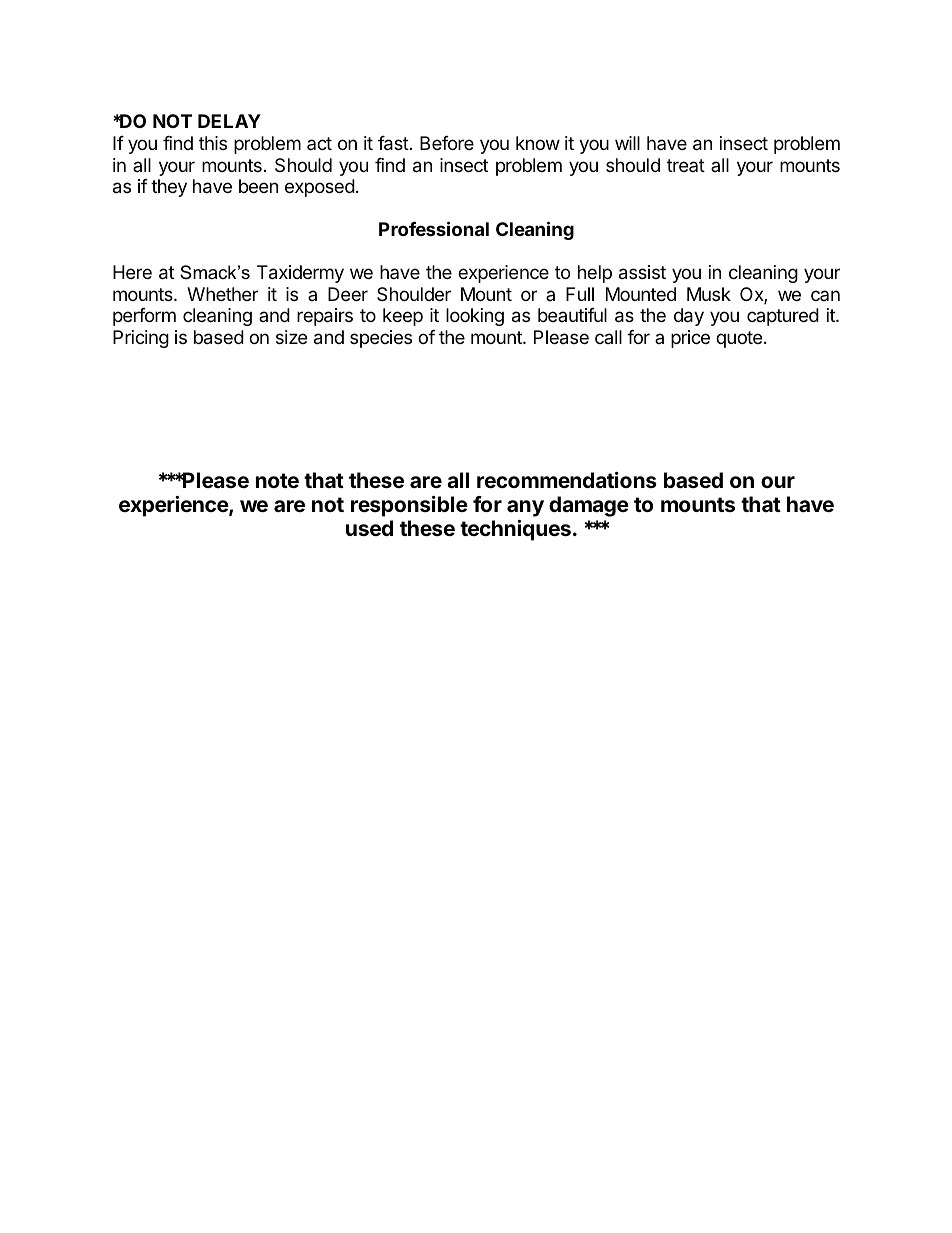  I want to click on Before, so click(447, 143).
